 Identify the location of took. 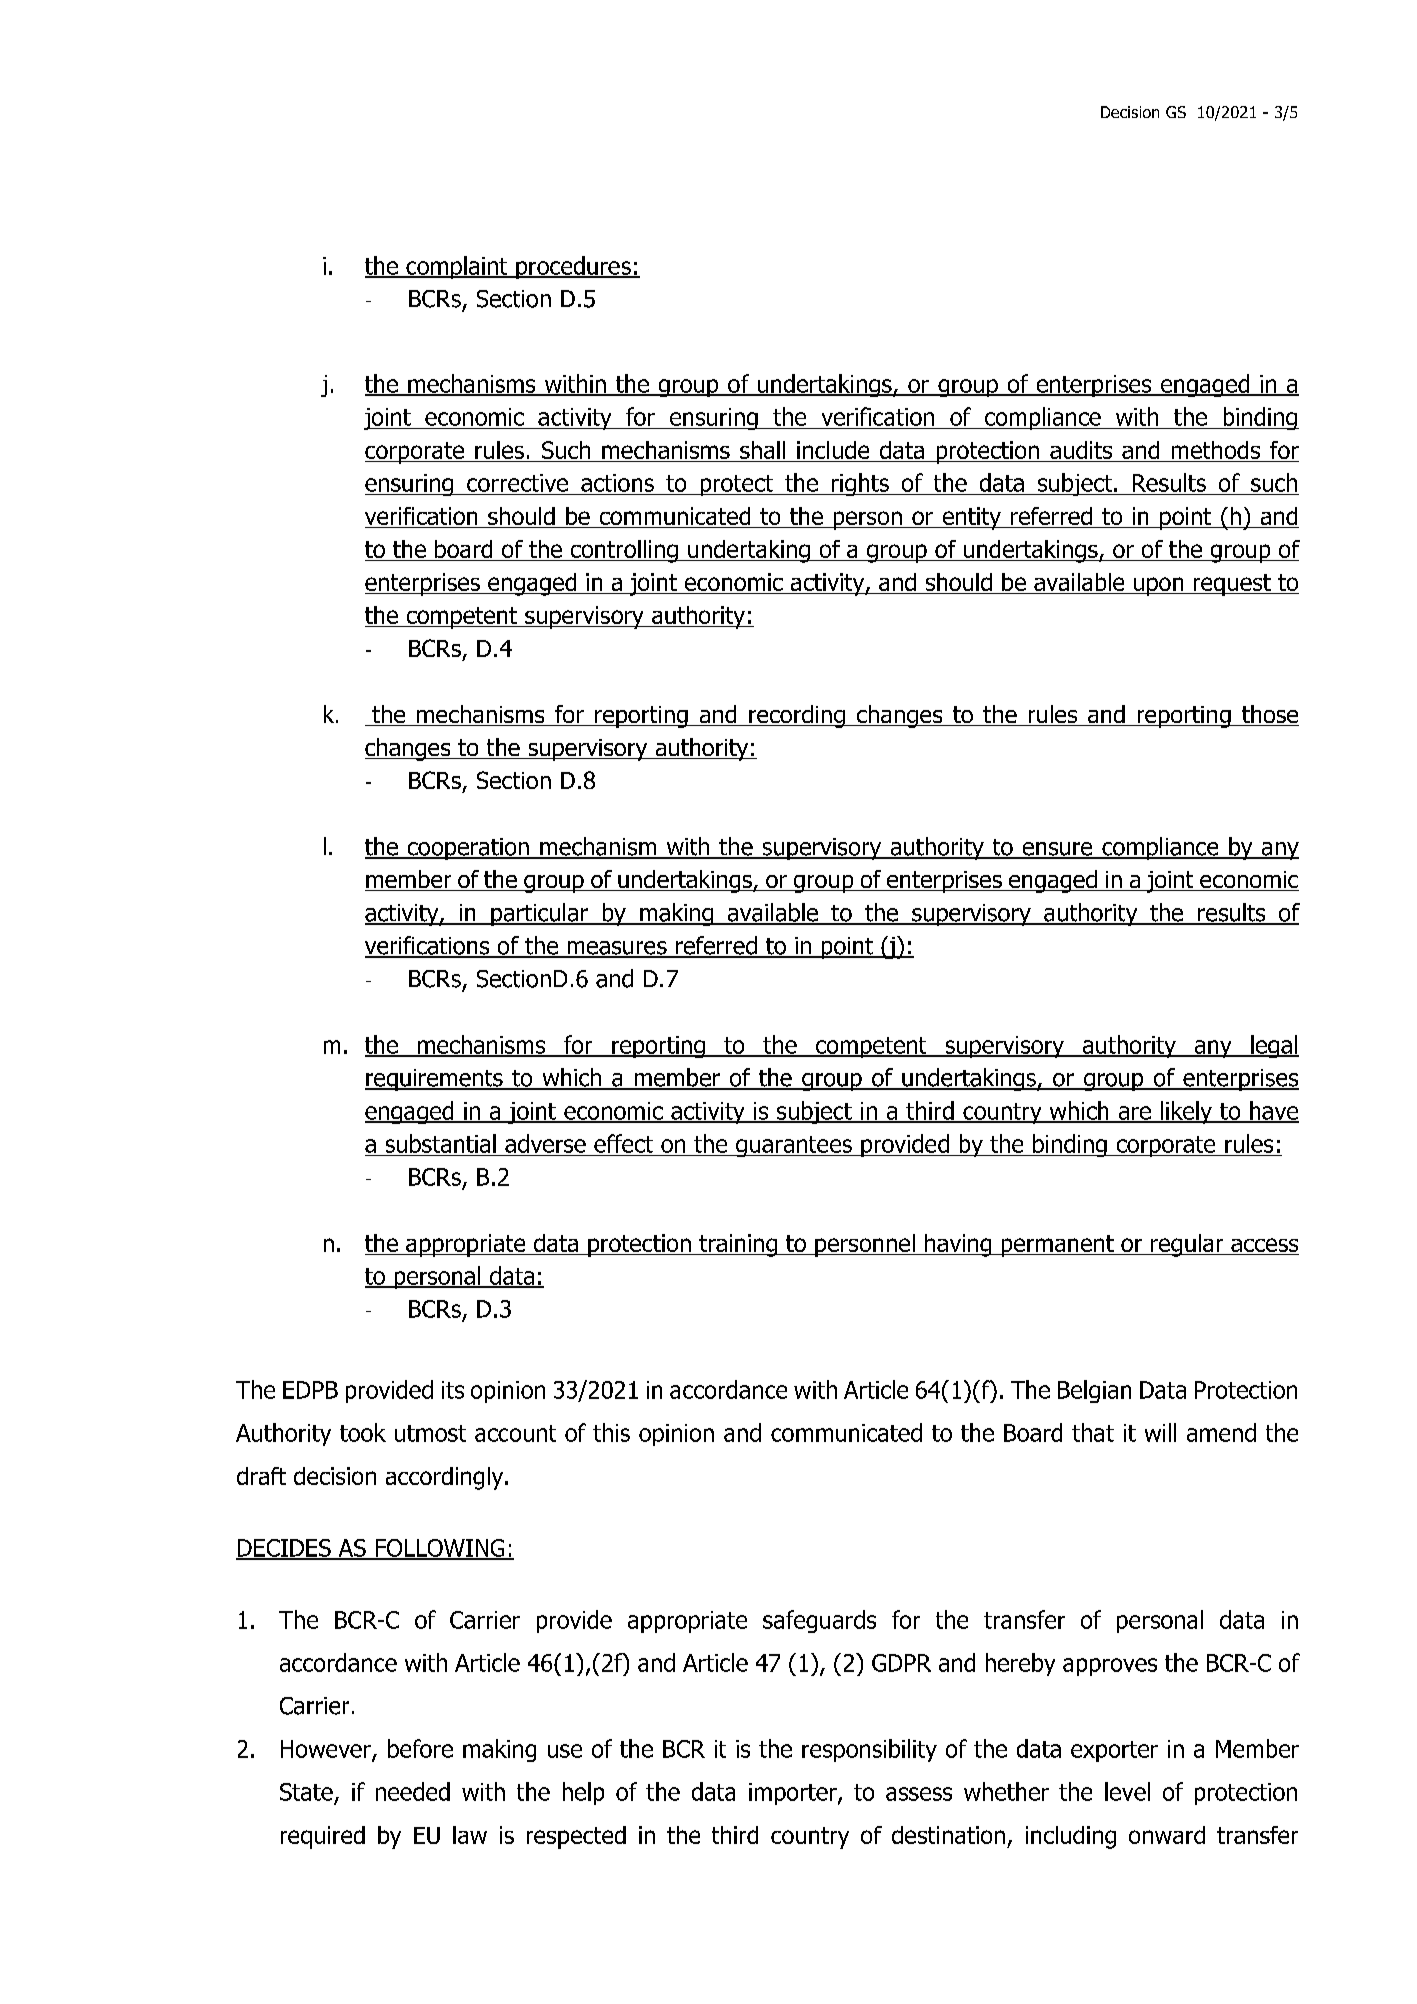
(363, 1432).
